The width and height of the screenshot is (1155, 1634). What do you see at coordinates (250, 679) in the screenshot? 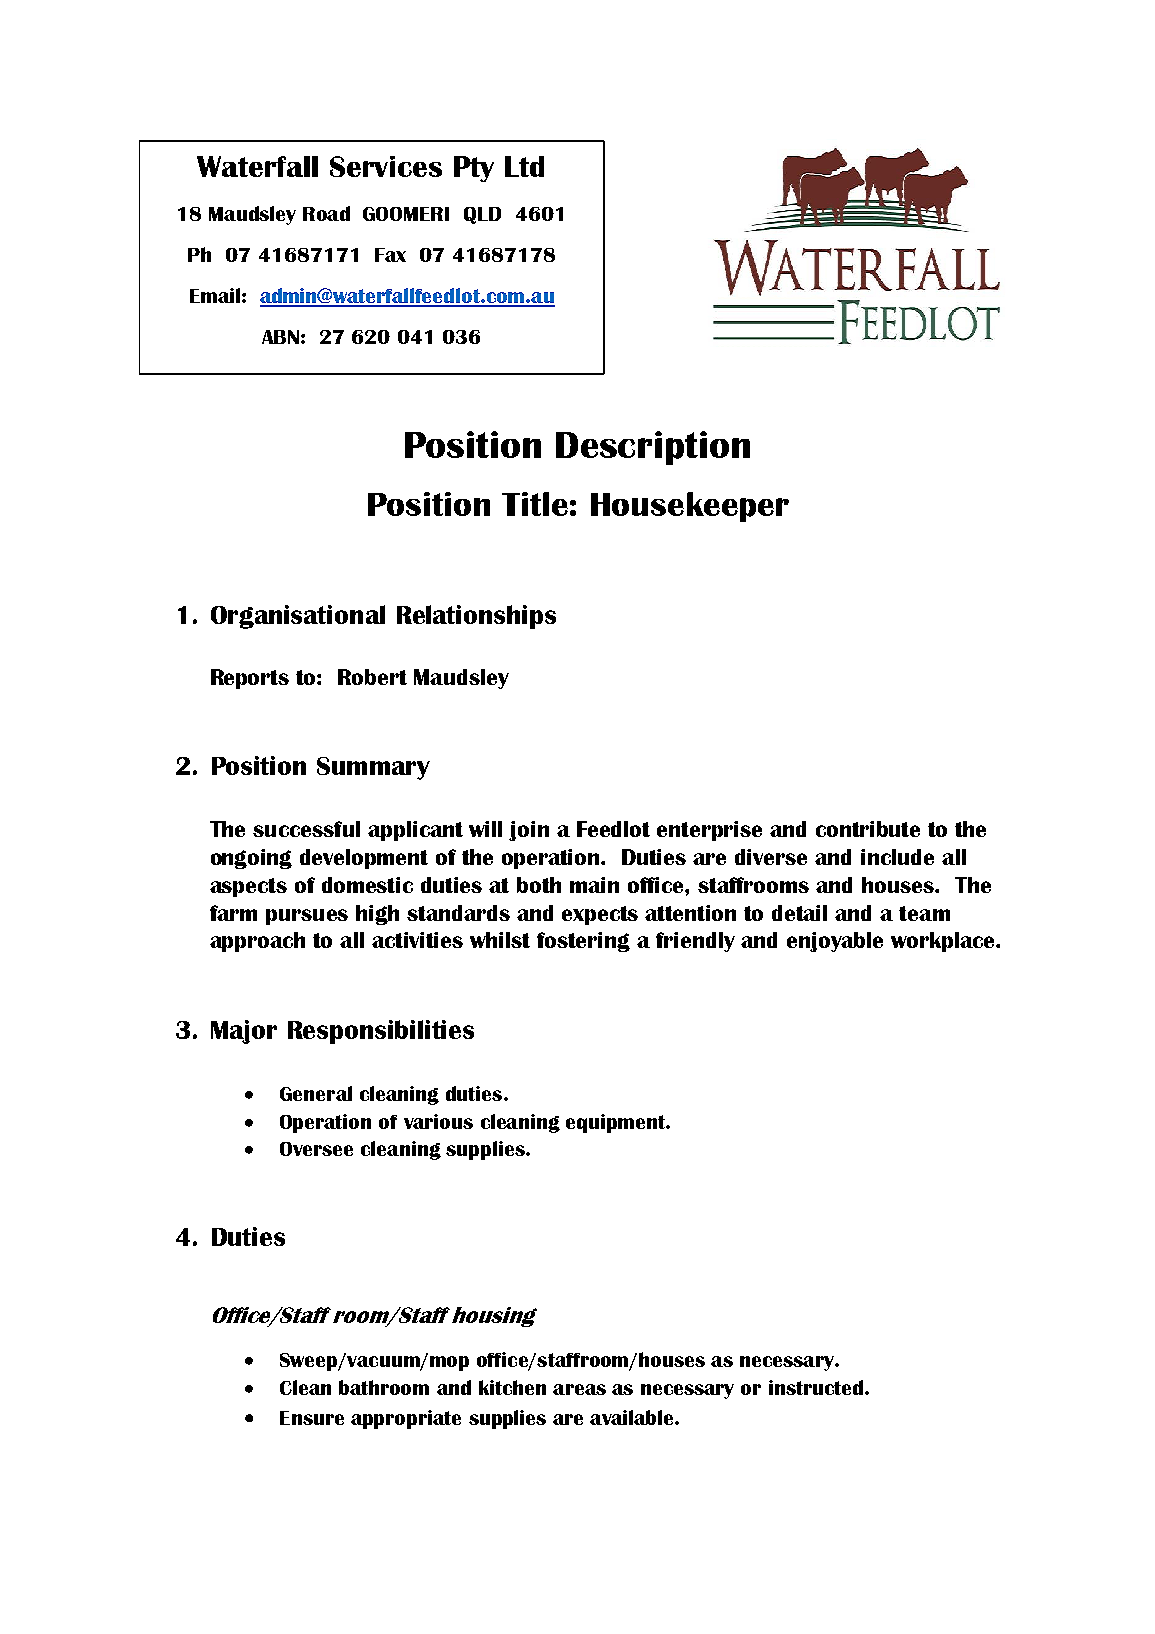
I see `Reports` at bounding box center [250, 679].
